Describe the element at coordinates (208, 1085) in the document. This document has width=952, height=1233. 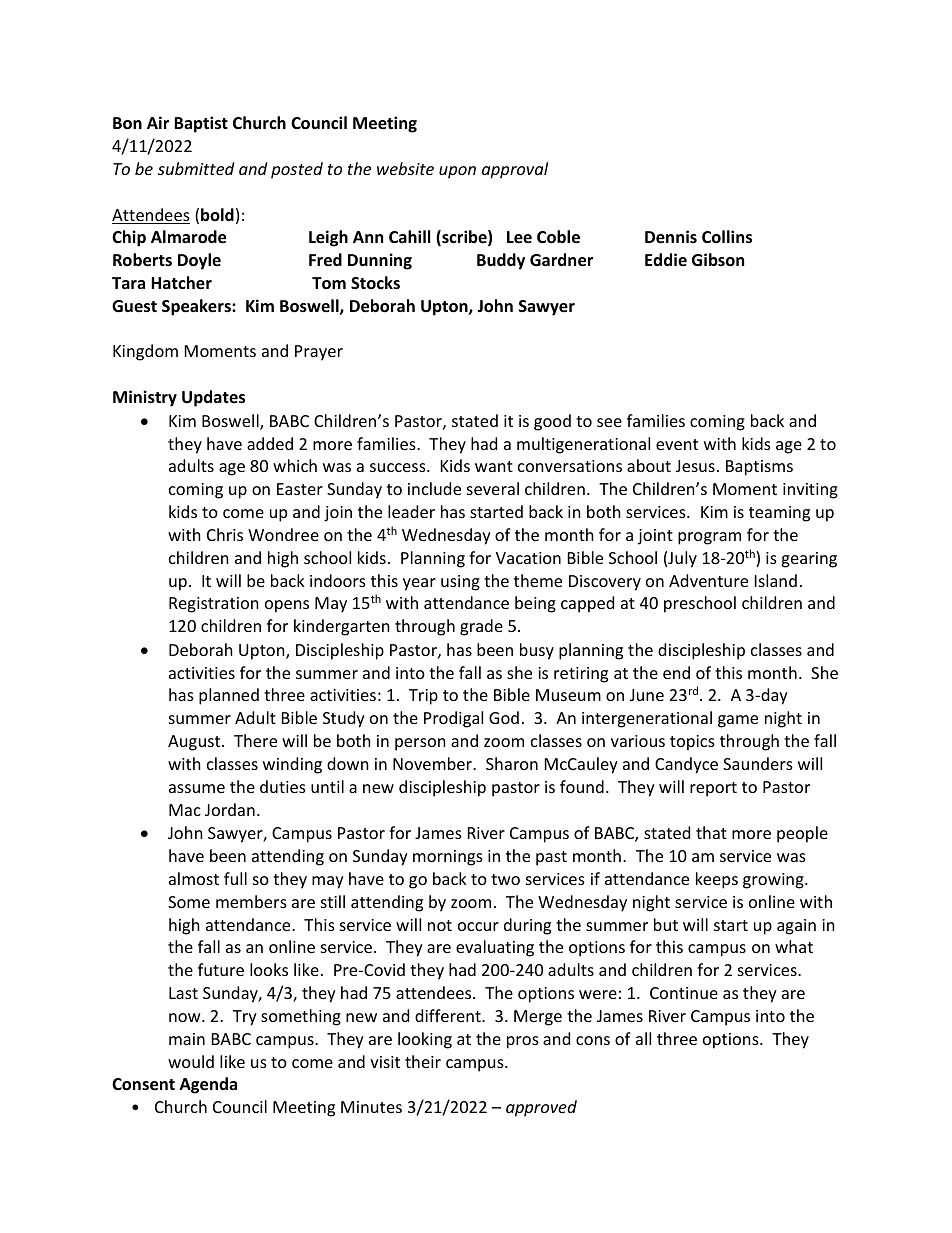
I see `Agenda` at that location.
